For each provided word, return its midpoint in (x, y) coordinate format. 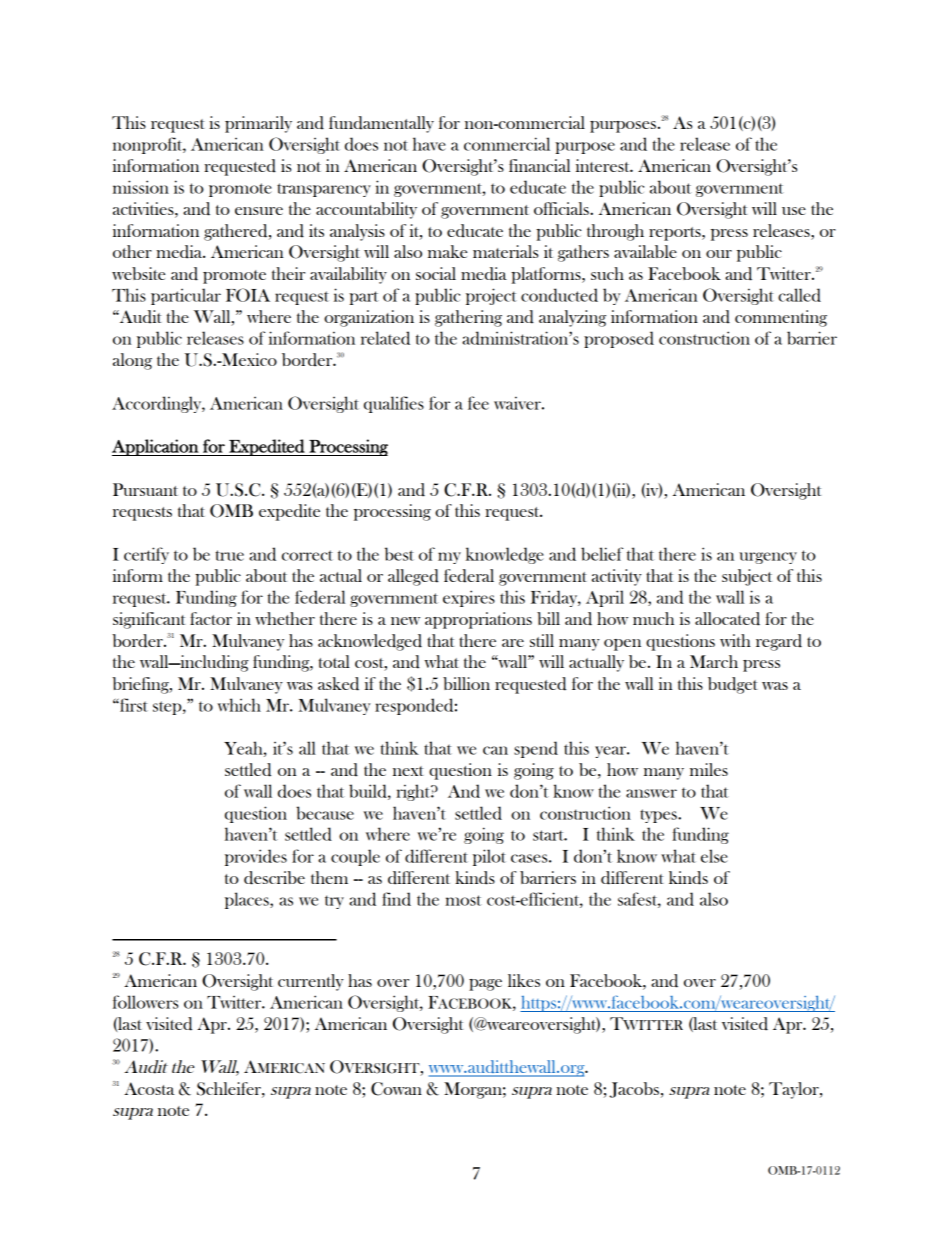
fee (478, 403)
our (719, 254)
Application (156, 447)
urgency (768, 558)
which (239, 705)
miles (709, 769)
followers (145, 1002)
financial (539, 165)
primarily (258, 124)
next (408, 771)
